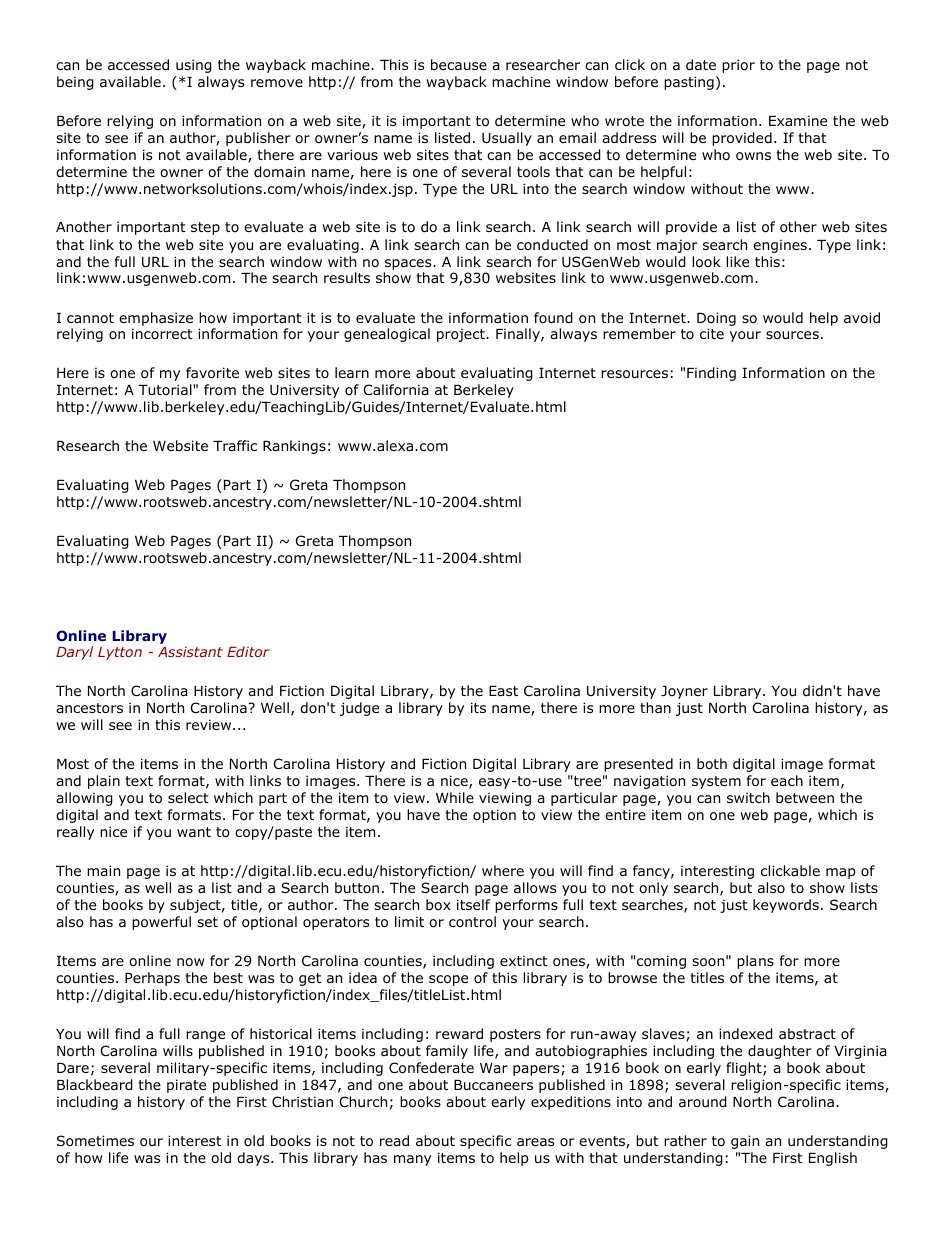 This screenshot has height=1233, width=952. I want to click on using, so click(194, 66).
